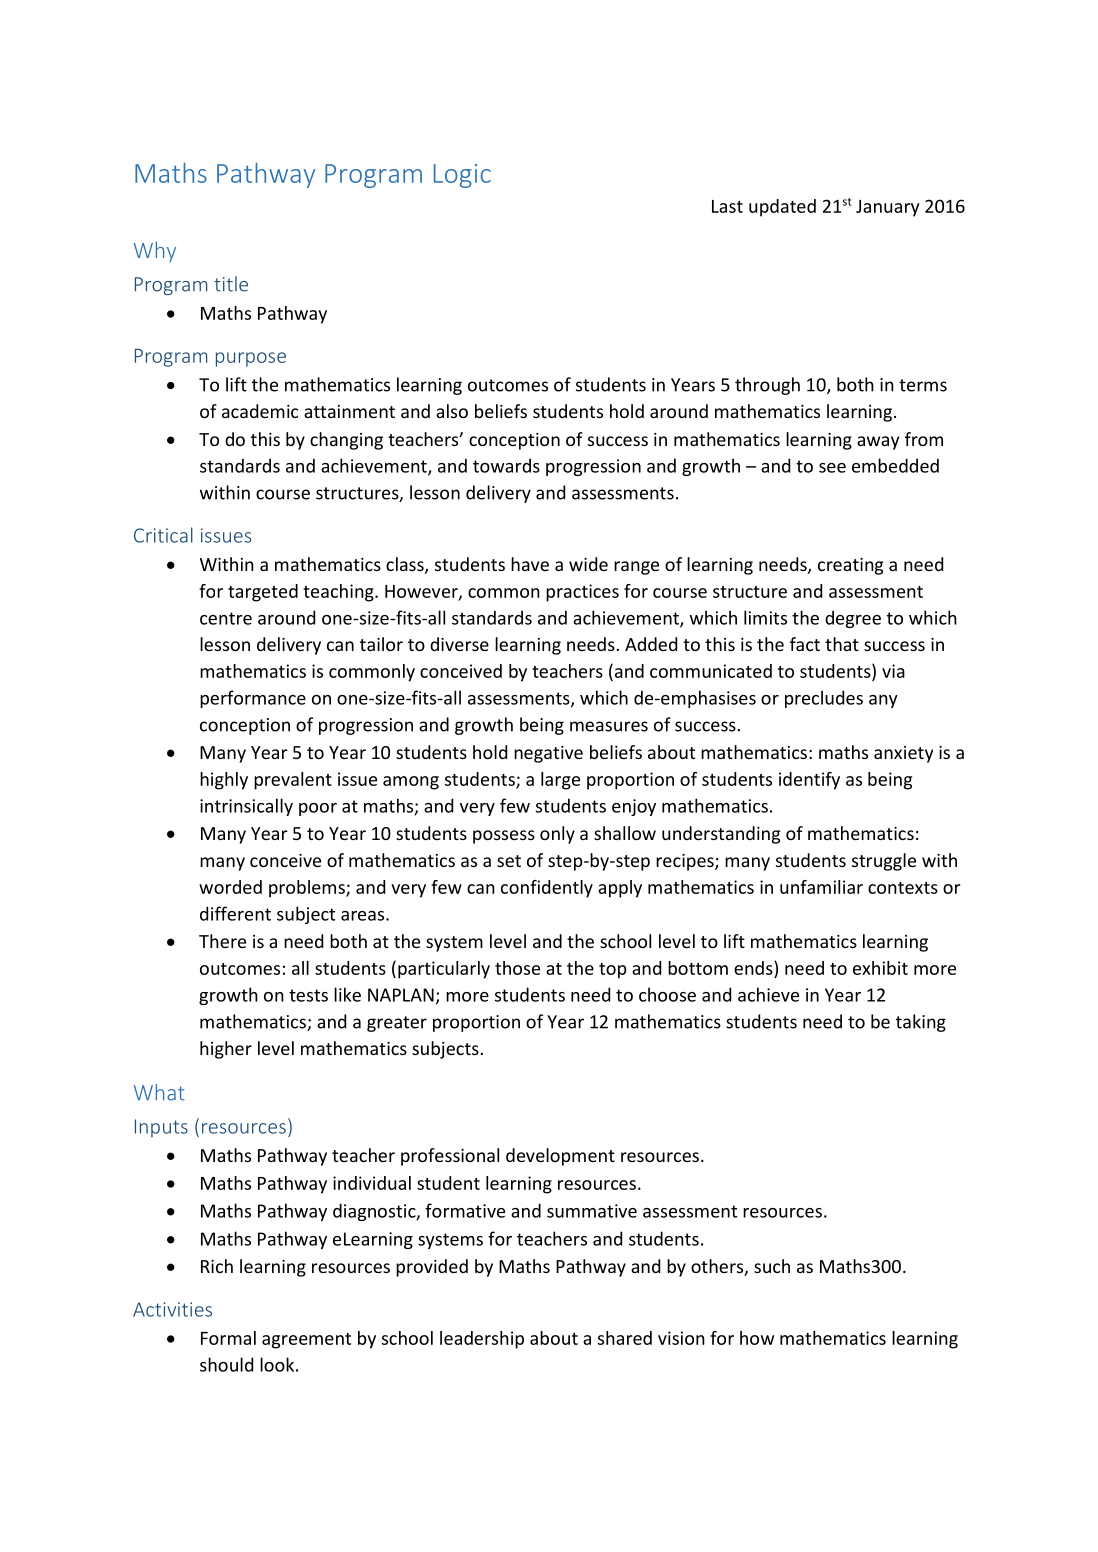 The height and width of the screenshot is (1552, 1098). What do you see at coordinates (506, 465) in the screenshot?
I see `towards` at bounding box center [506, 465].
